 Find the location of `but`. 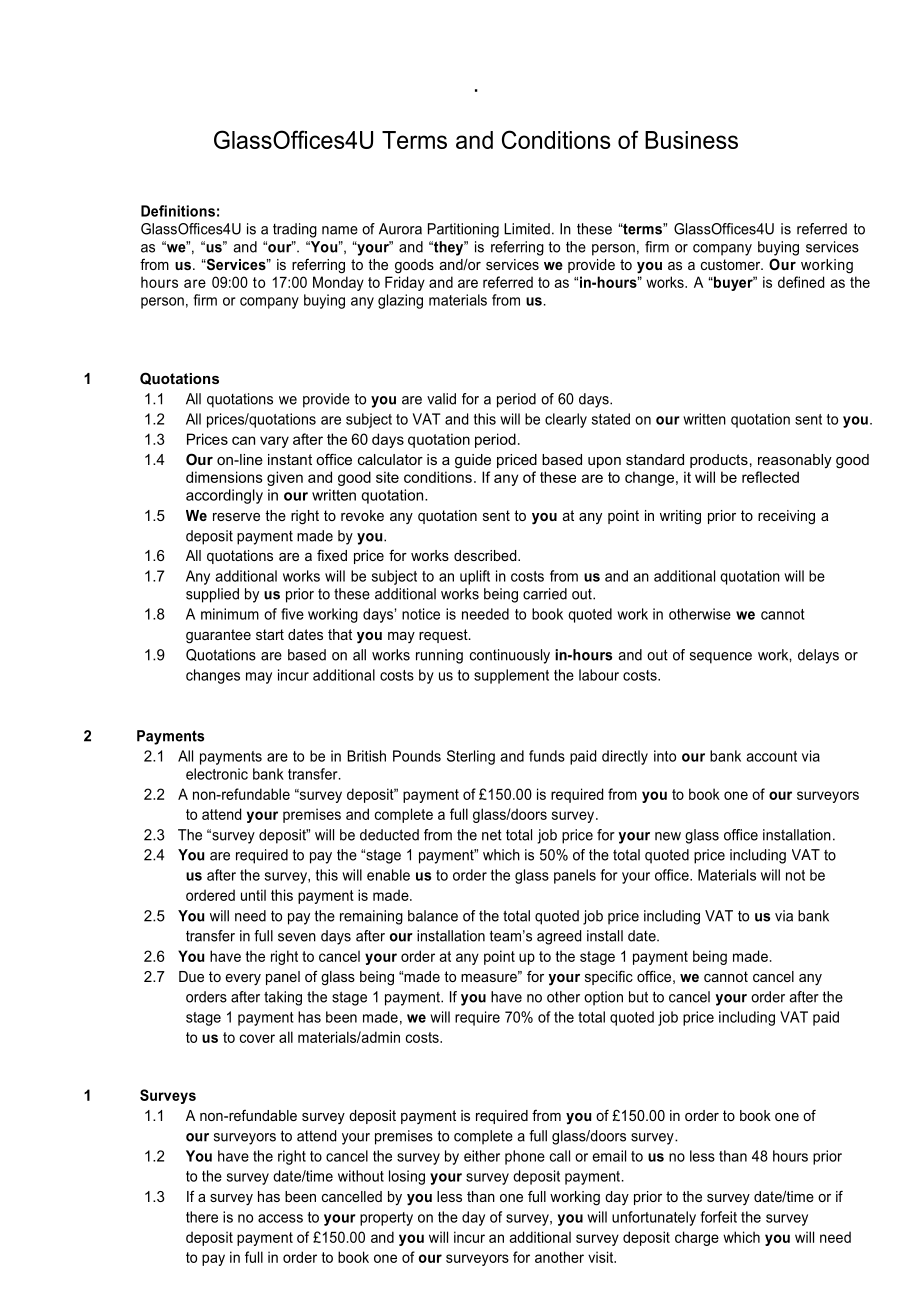

but is located at coordinates (638, 997).
